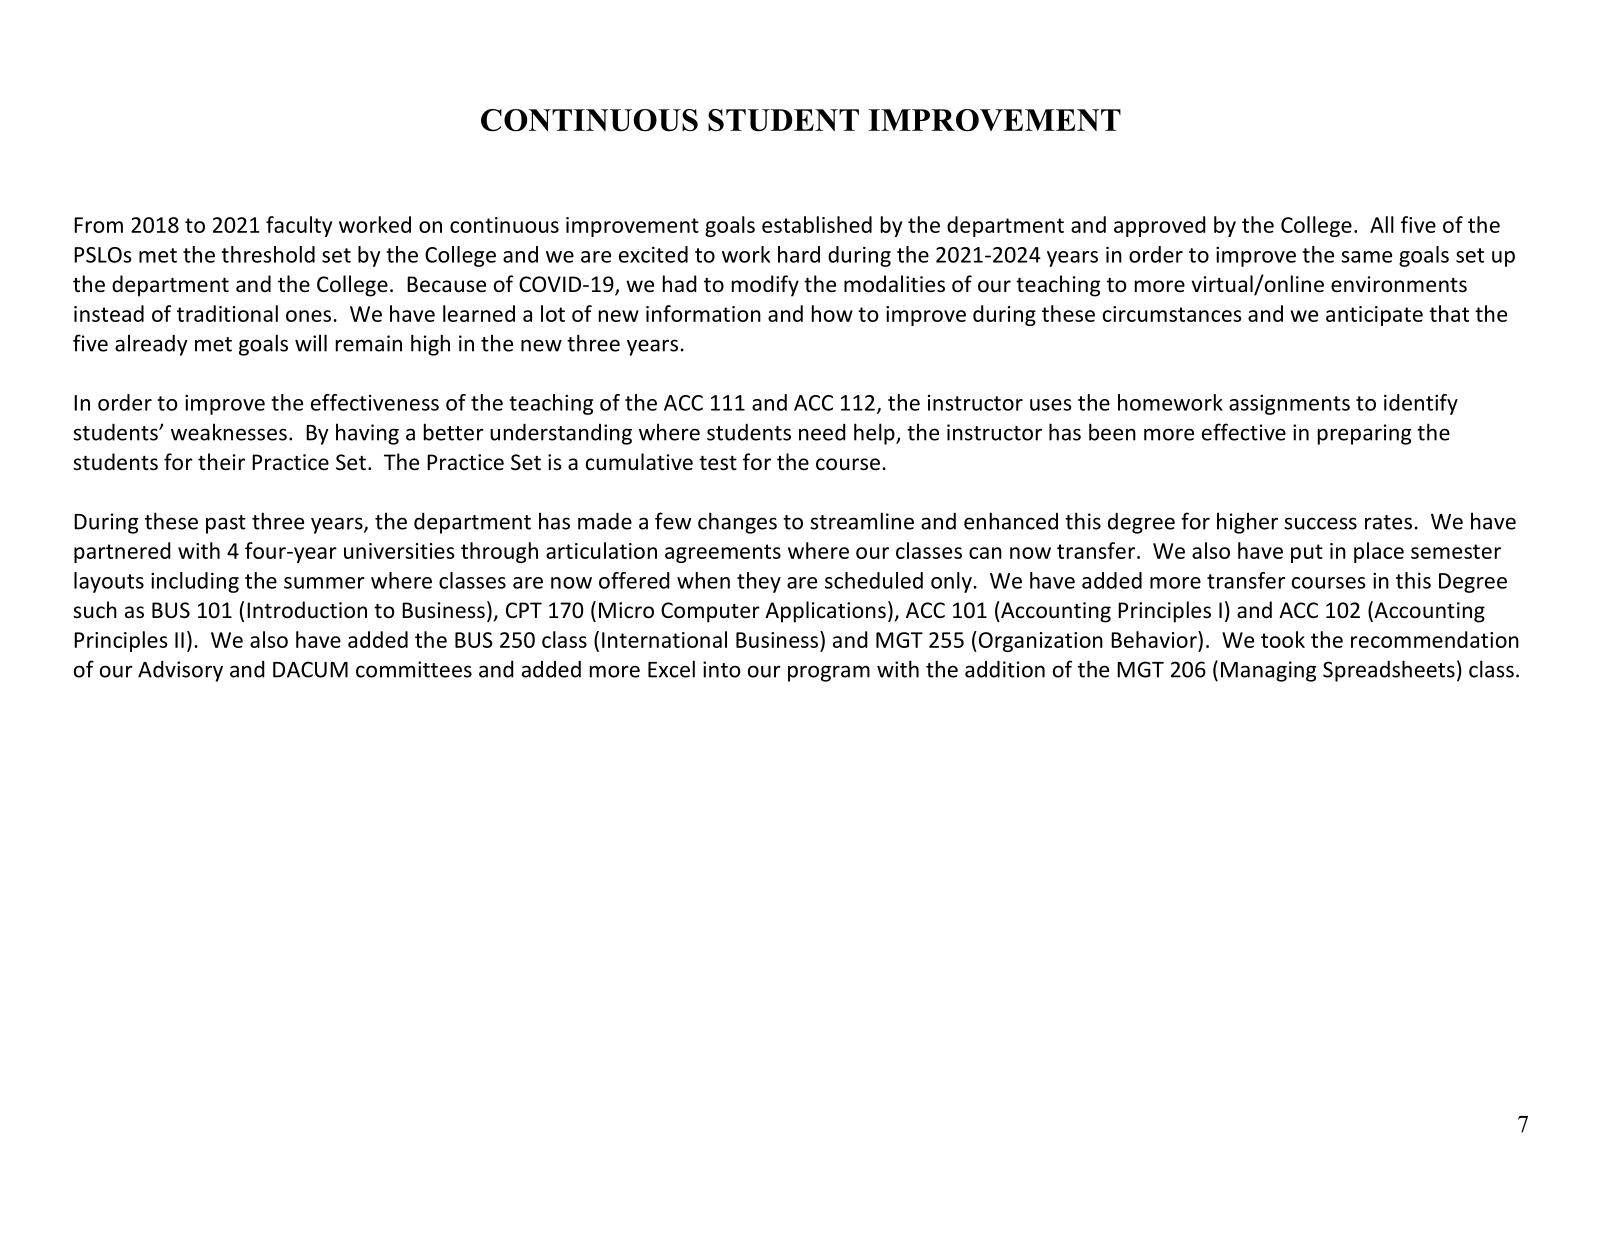 The width and height of the screenshot is (1602, 1238). I want to click on will, so click(311, 343).
